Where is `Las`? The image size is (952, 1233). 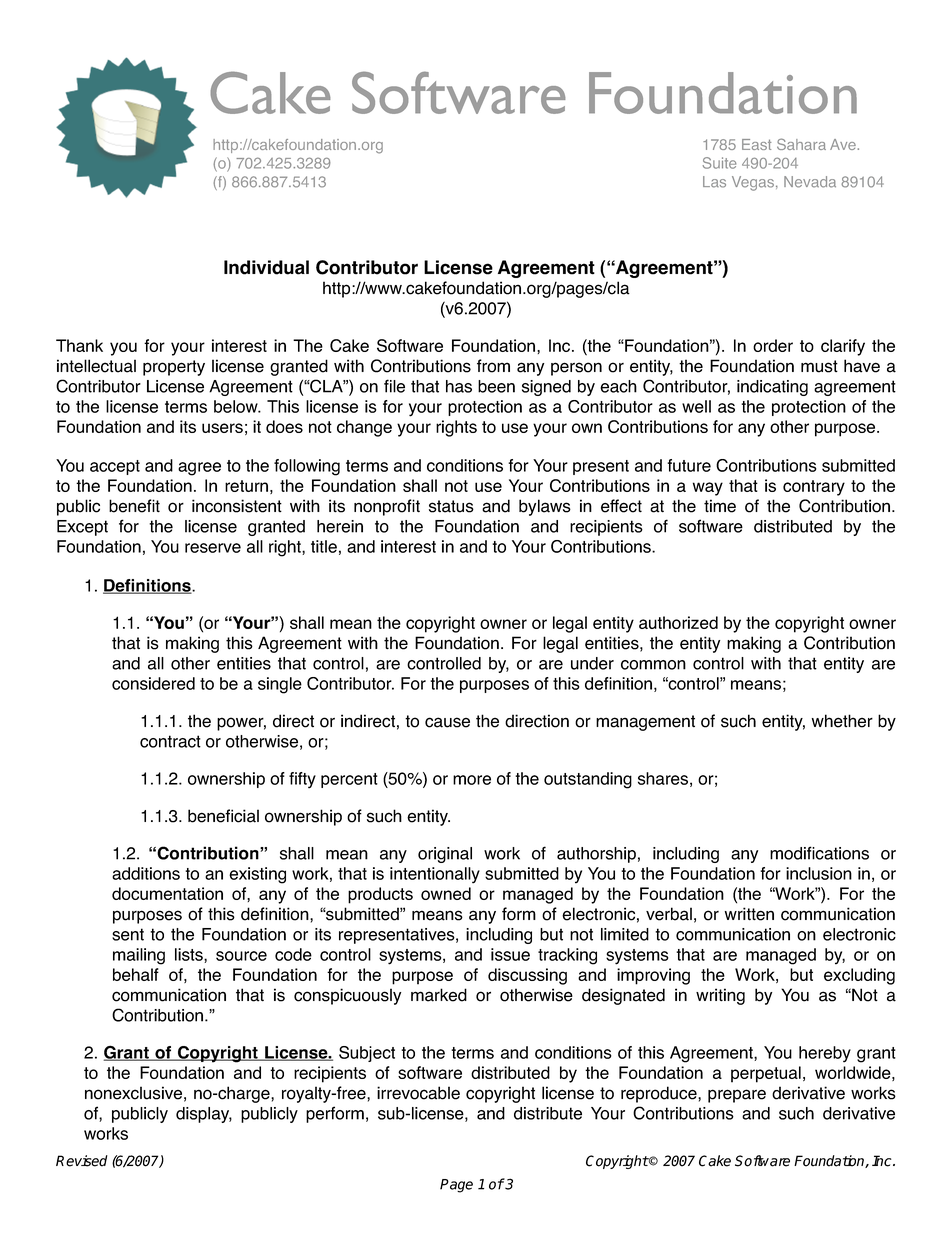
Las is located at coordinates (714, 182).
